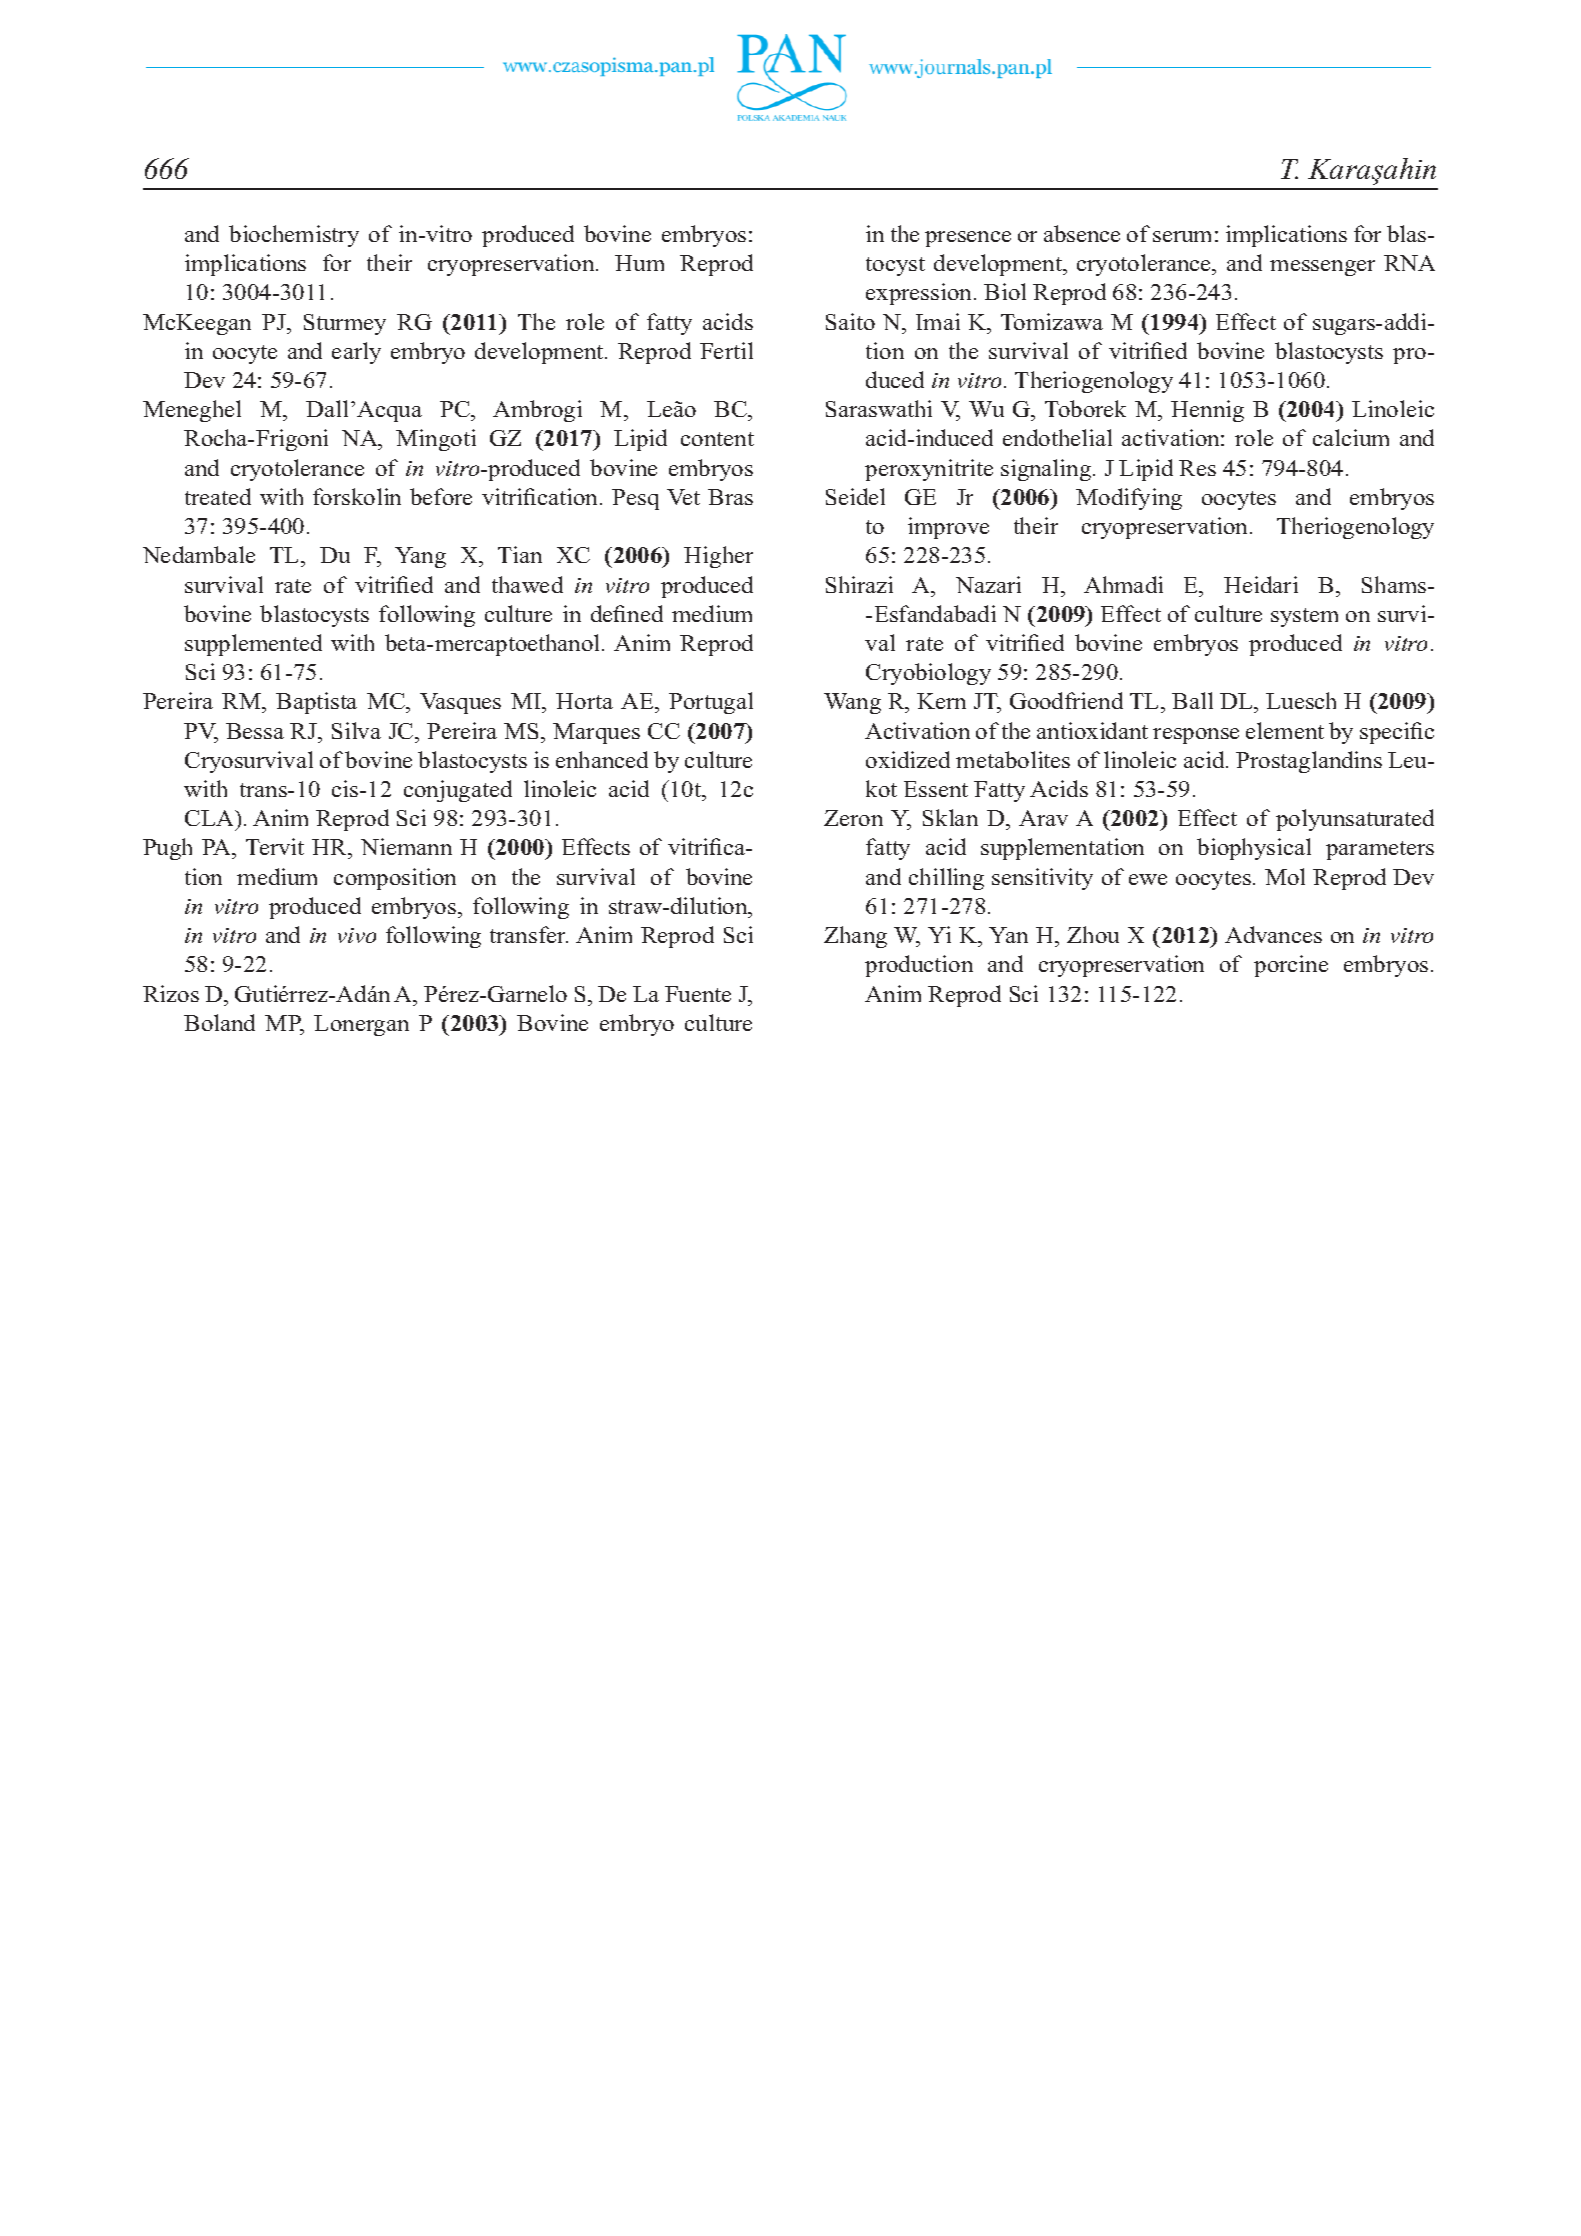 This screenshot has width=1581, height=2236. What do you see at coordinates (1322, 268) in the screenshot?
I see `messenger` at bounding box center [1322, 268].
